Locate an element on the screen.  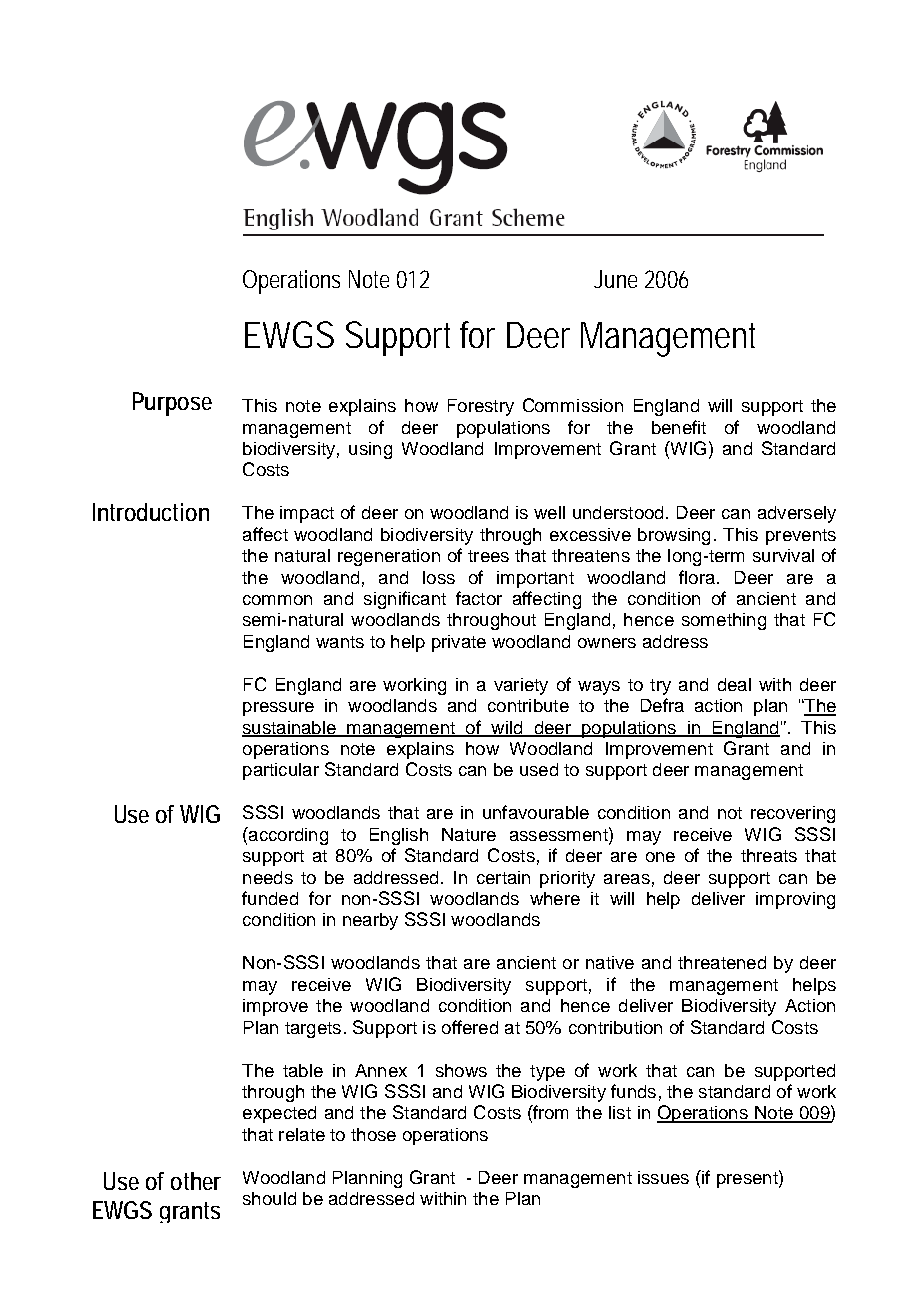
issues is located at coordinates (663, 1177).
